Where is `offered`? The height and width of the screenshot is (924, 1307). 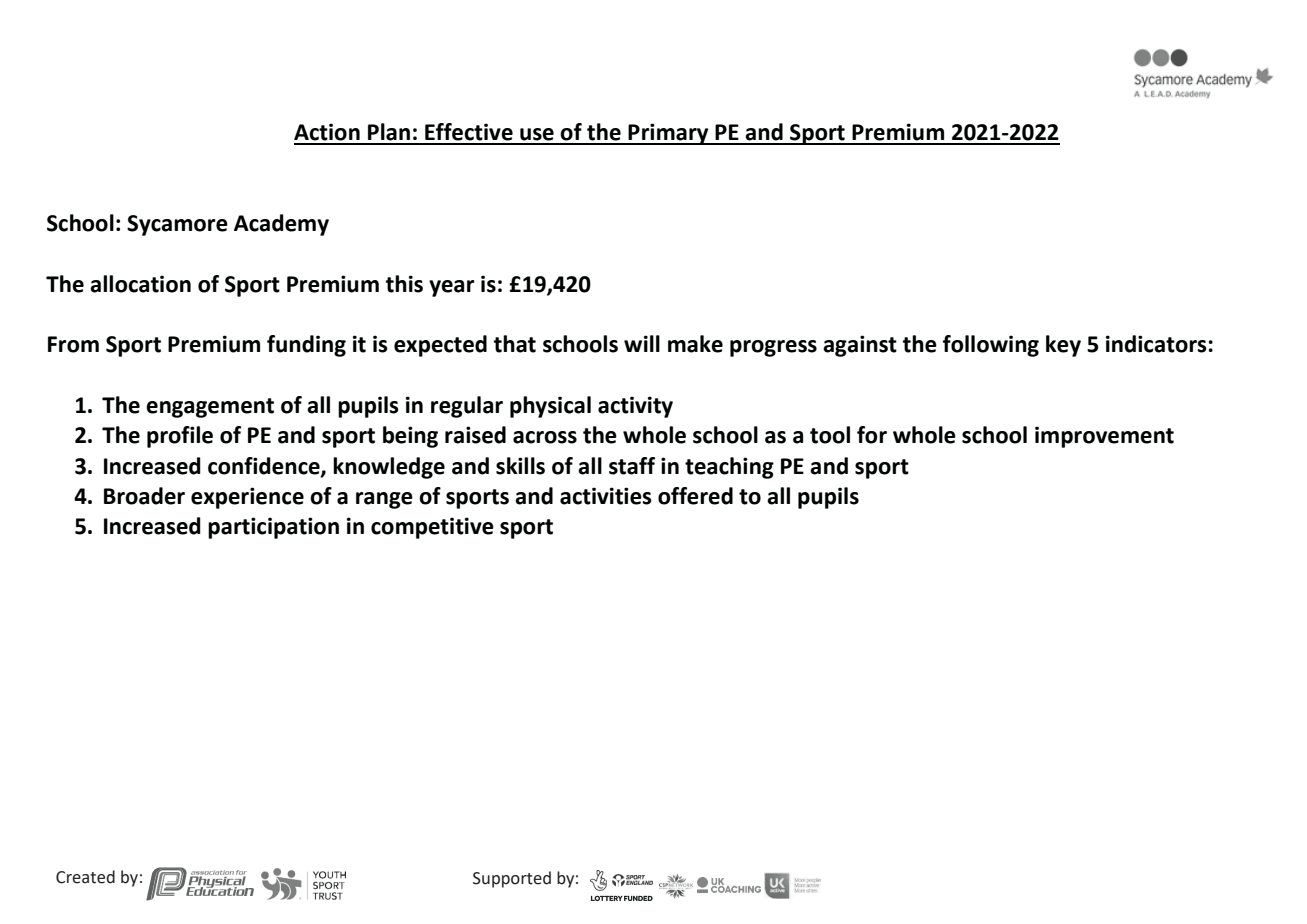 offered is located at coordinates (695, 496).
